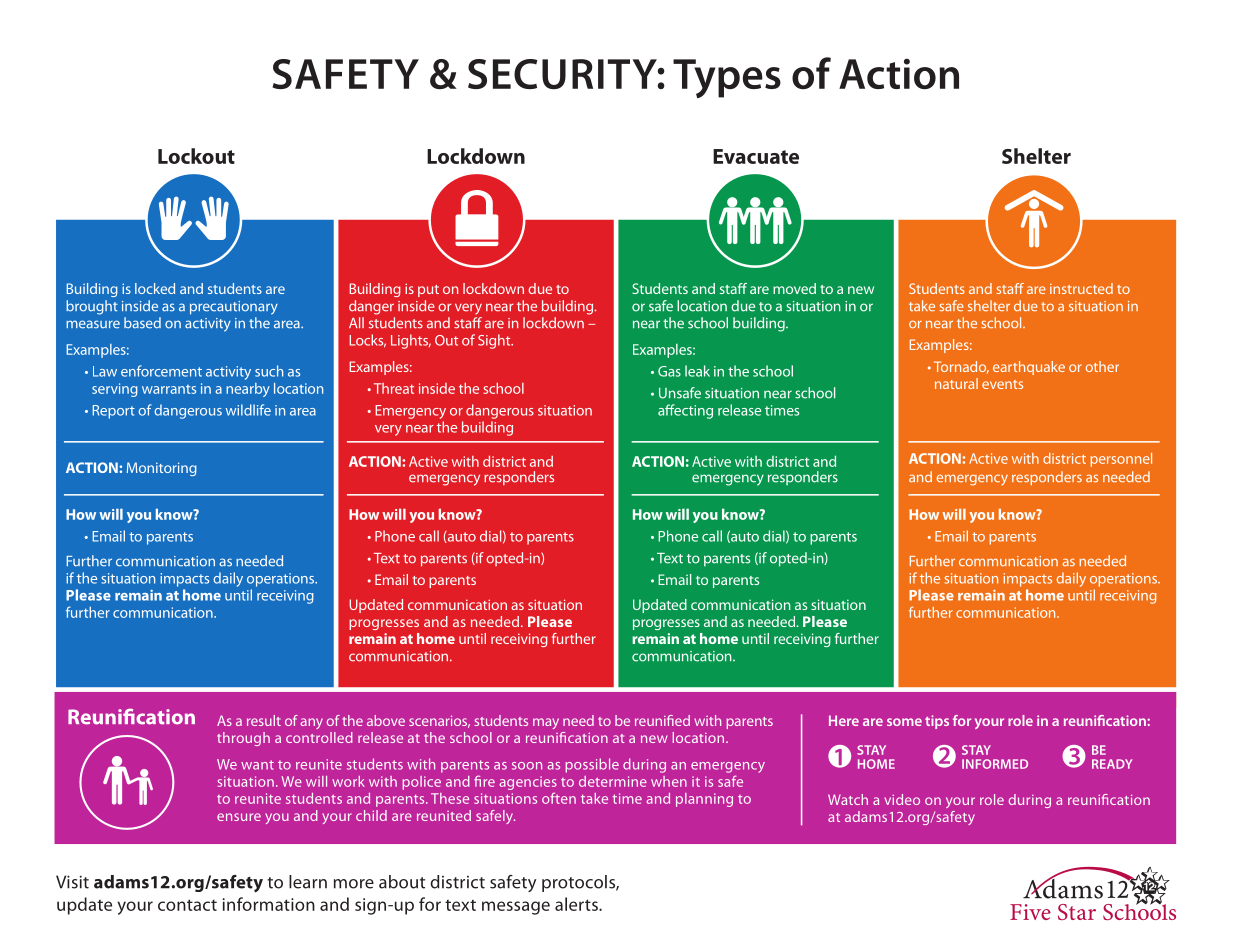  What do you see at coordinates (756, 156) in the image?
I see `Evacuate` at bounding box center [756, 156].
